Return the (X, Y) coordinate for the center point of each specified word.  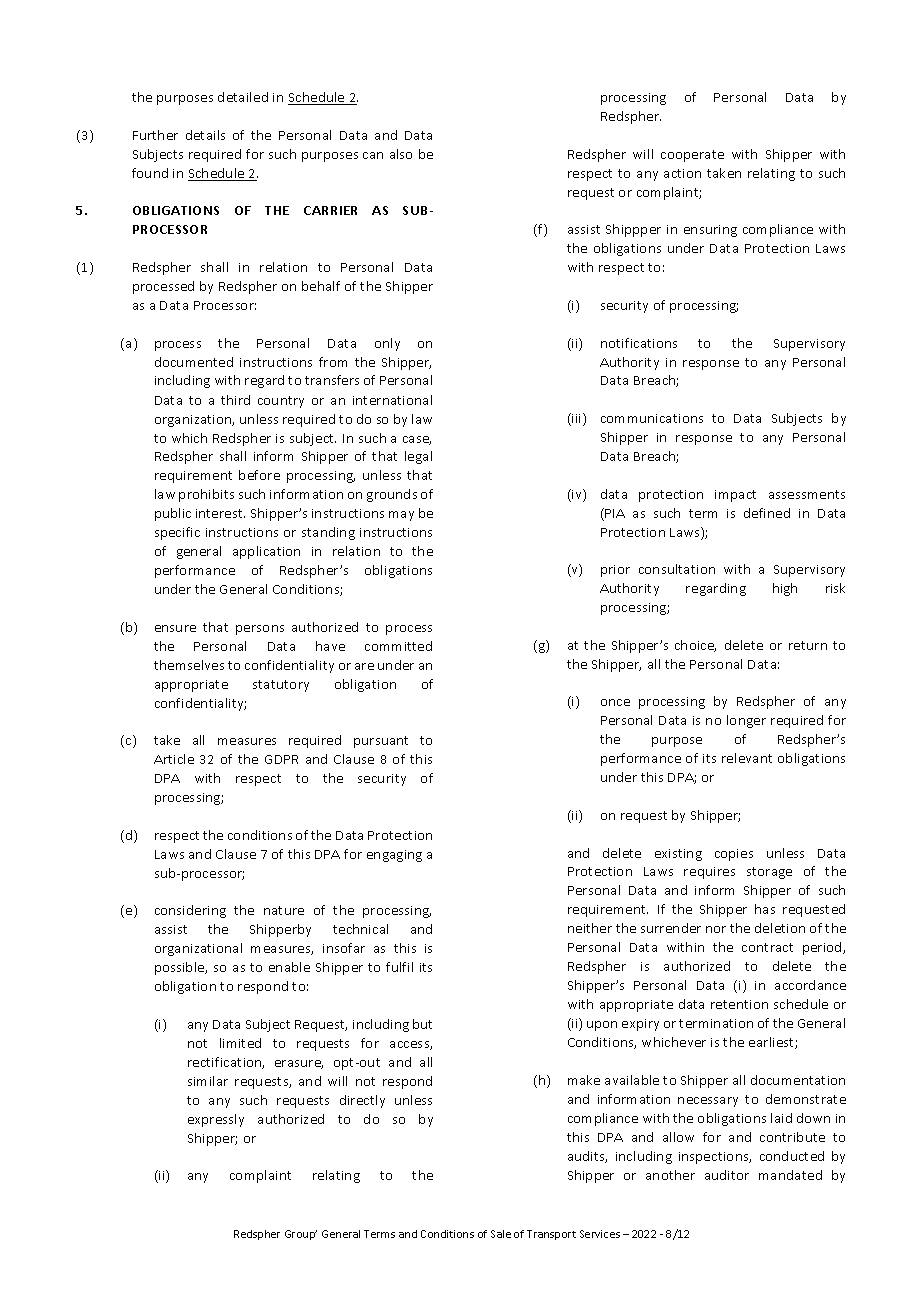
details (205, 135)
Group (301, 1235)
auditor (727, 1175)
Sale (501, 1234)
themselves (189, 665)
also (401, 154)
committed (398, 646)
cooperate (692, 156)
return (808, 645)
